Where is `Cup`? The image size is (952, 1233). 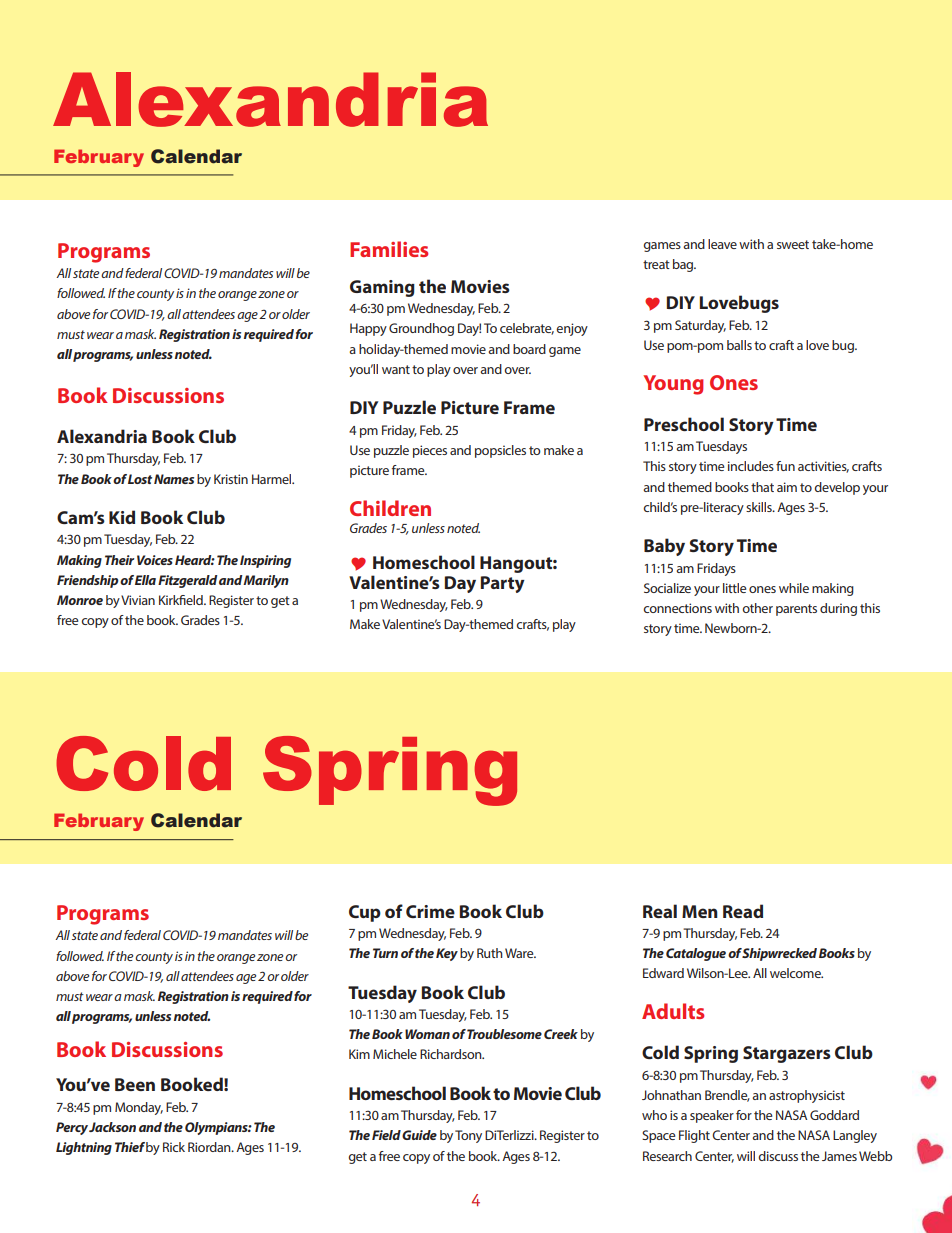 Cup is located at coordinates (365, 913).
